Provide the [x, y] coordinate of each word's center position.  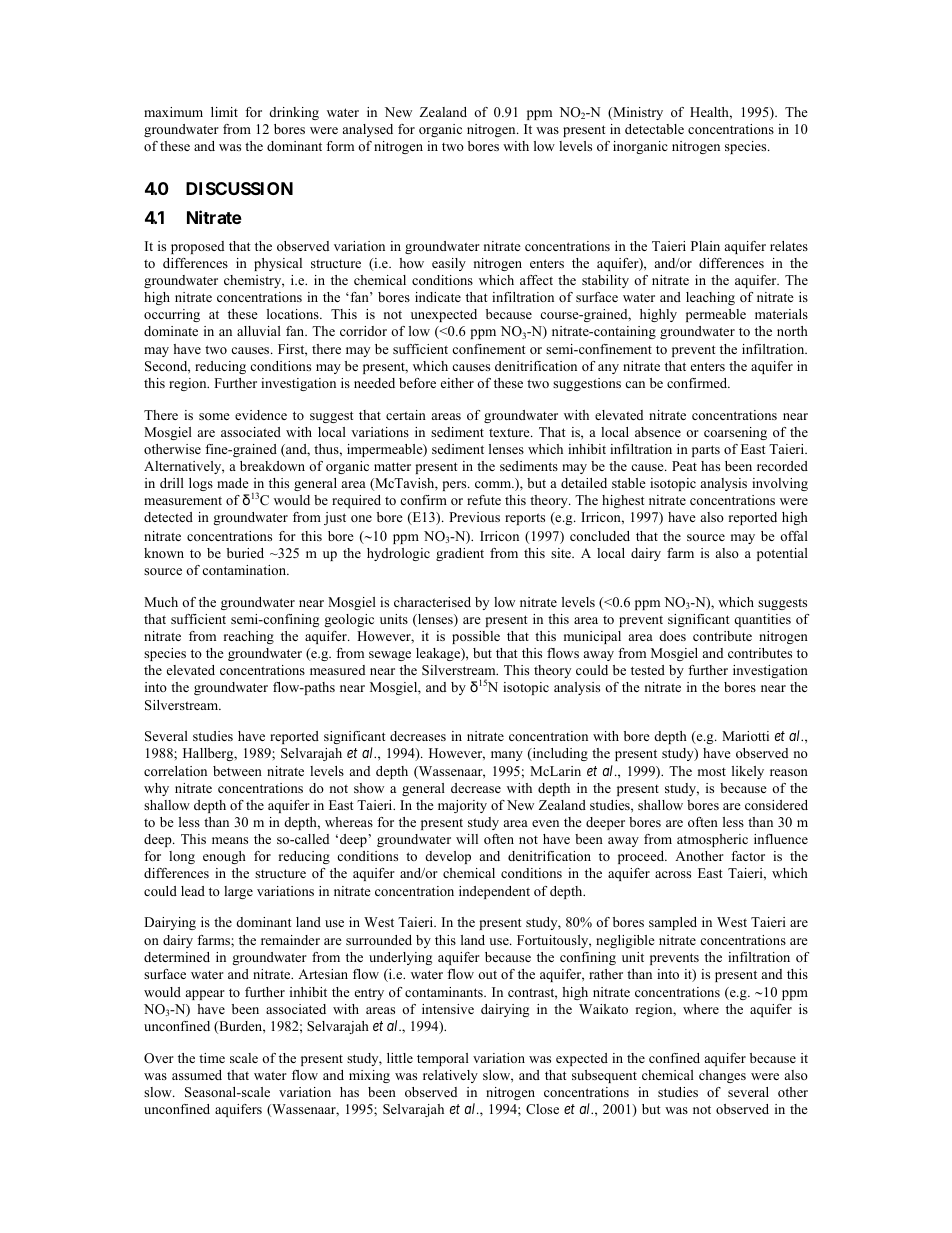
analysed [368, 130]
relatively [450, 1076]
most [712, 771]
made [233, 483]
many [507, 756]
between [237, 771]
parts [706, 451]
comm [494, 484]
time [212, 1058]
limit [224, 112]
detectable [654, 129]
